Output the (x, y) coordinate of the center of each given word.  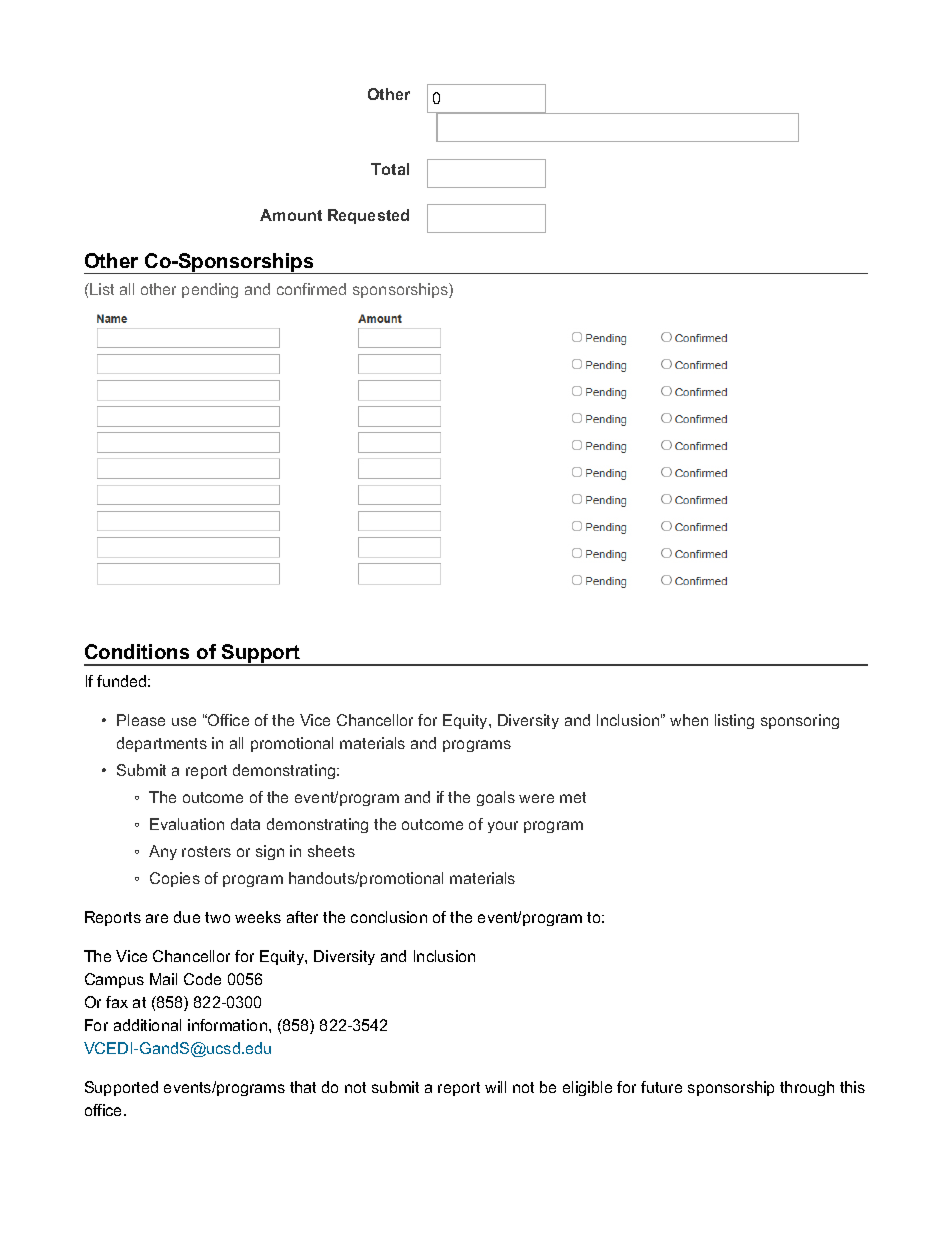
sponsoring (800, 721)
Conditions (137, 651)
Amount (291, 215)
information (229, 1025)
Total (390, 169)
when (689, 720)
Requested (368, 216)
